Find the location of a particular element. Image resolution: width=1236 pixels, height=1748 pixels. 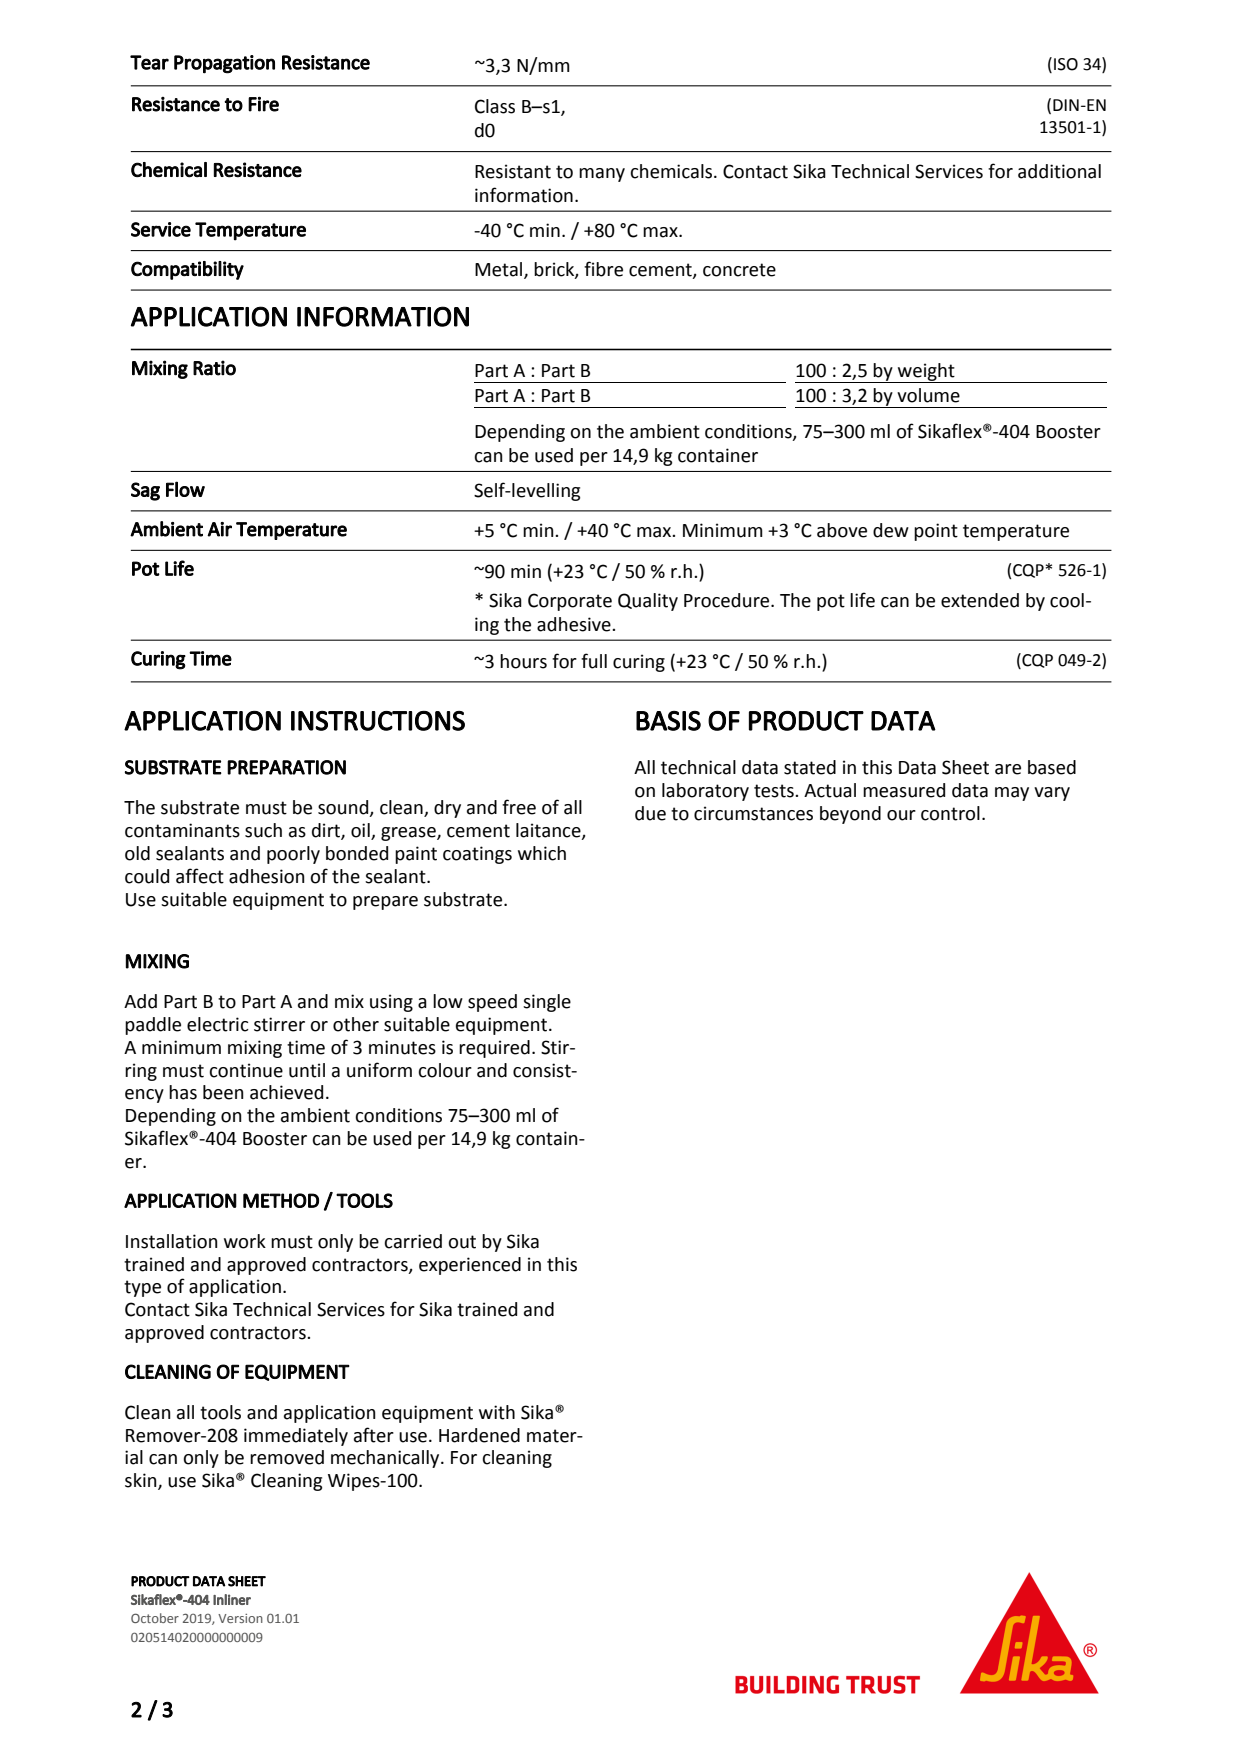

many is located at coordinates (602, 175).
